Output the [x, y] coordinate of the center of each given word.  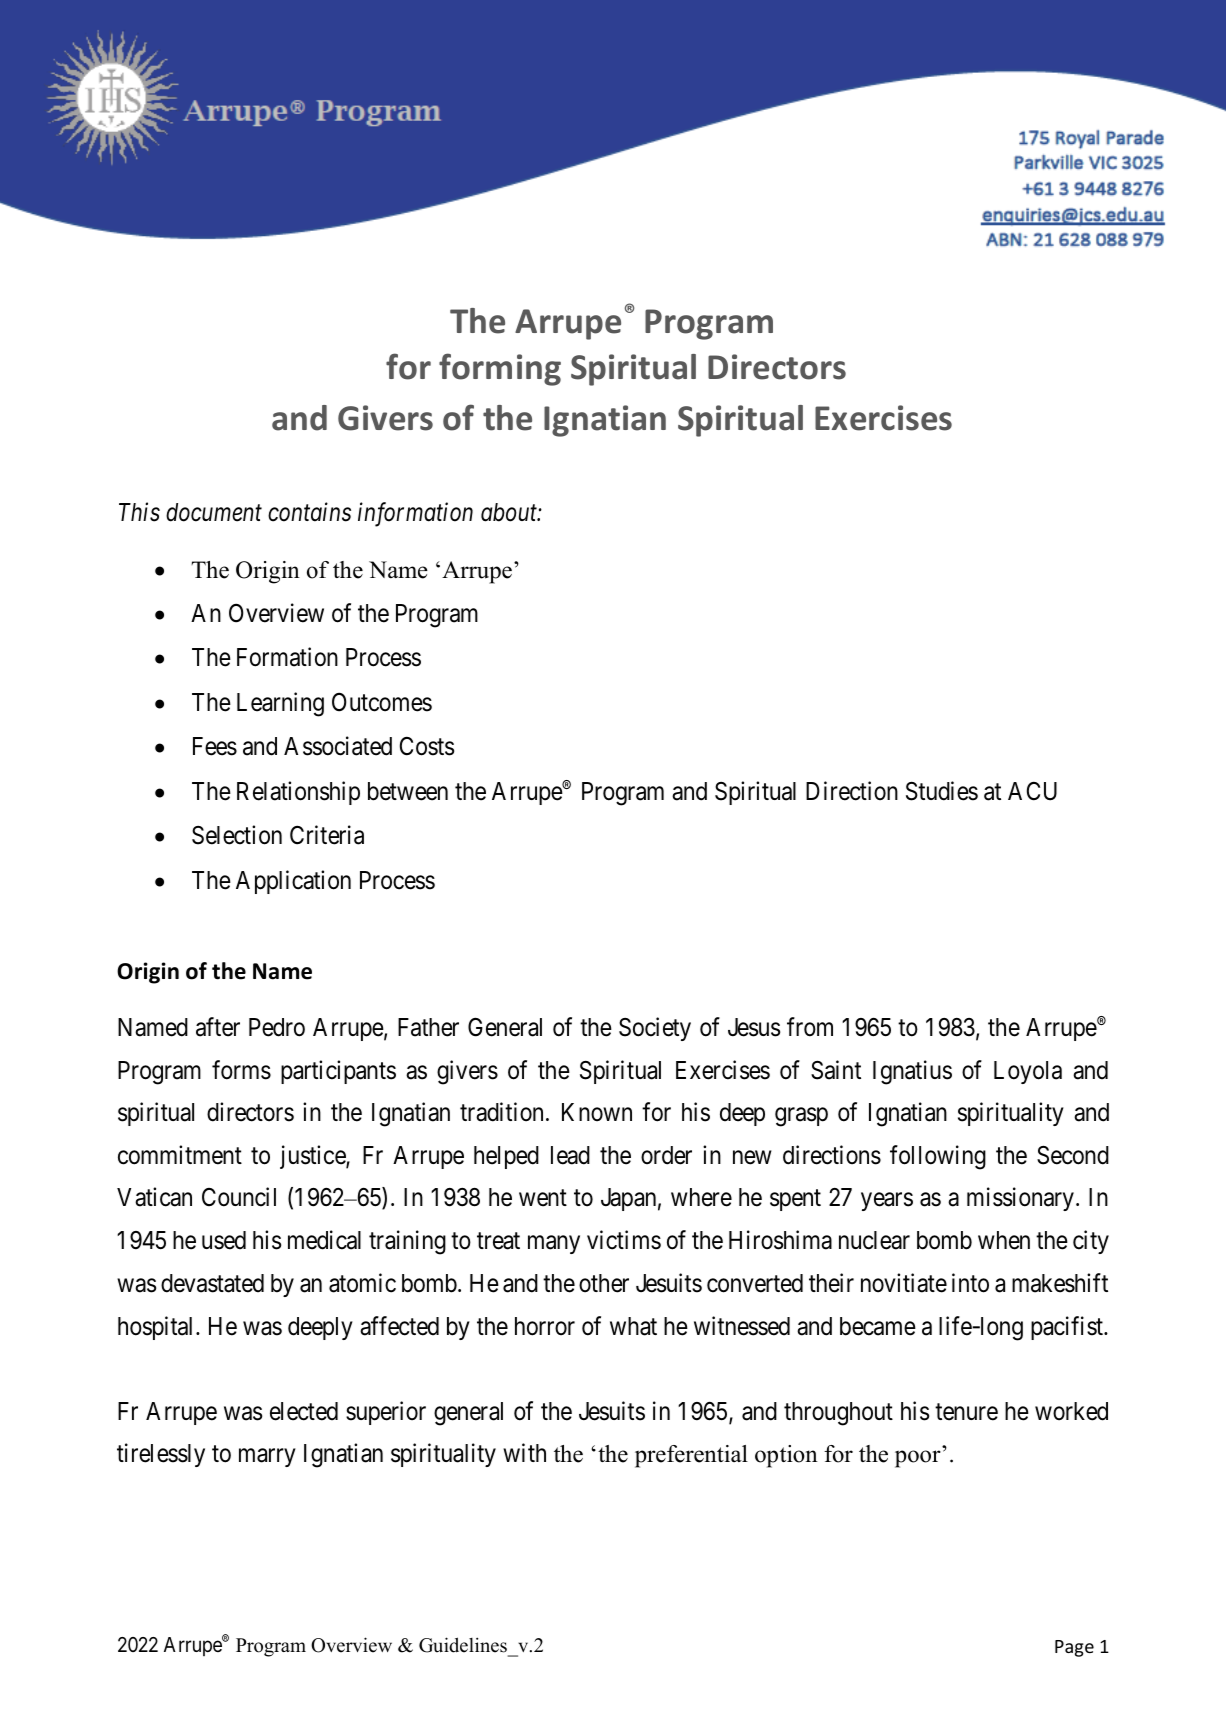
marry [267, 1458]
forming [500, 369]
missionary [1020, 1199]
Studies [942, 791]
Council [239, 1197]
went [543, 1198]
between [408, 791]
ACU [1032, 791]
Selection [237, 835]
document [214, 512]
